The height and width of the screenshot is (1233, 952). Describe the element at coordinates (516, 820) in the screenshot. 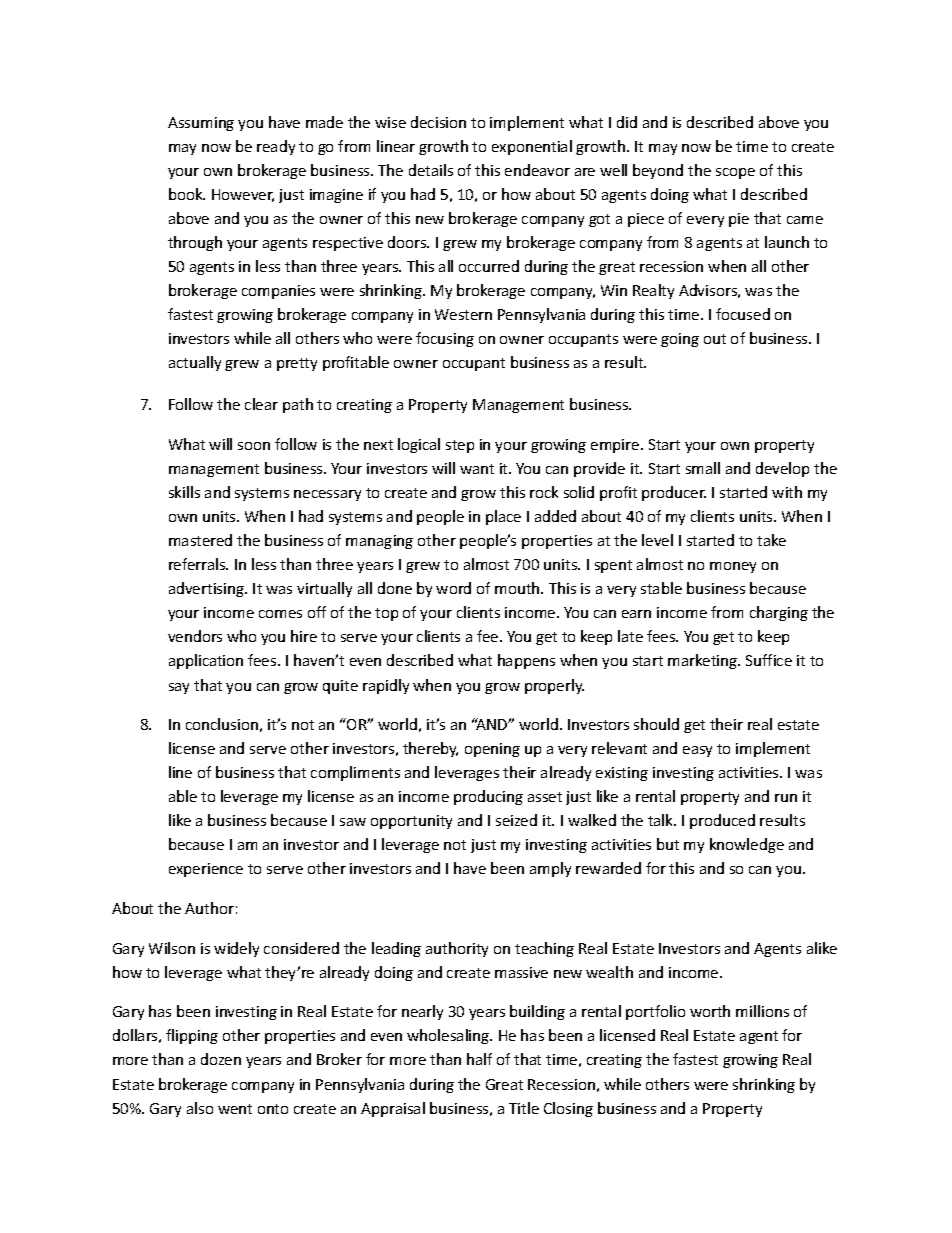

I see `seized` at that location.
